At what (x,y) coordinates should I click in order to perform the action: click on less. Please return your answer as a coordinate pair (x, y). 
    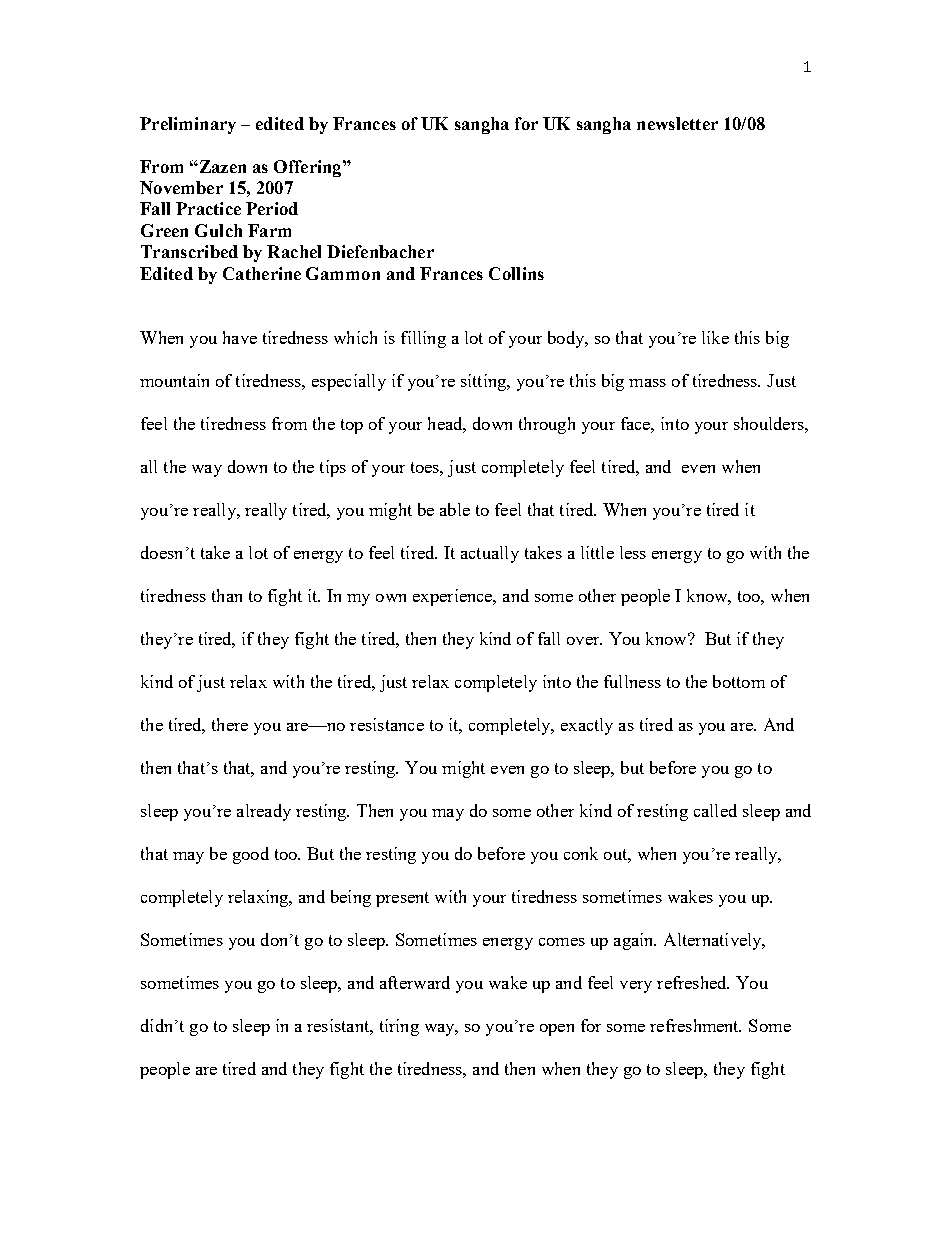
    Looking at the image, I should click on (633, 552).
